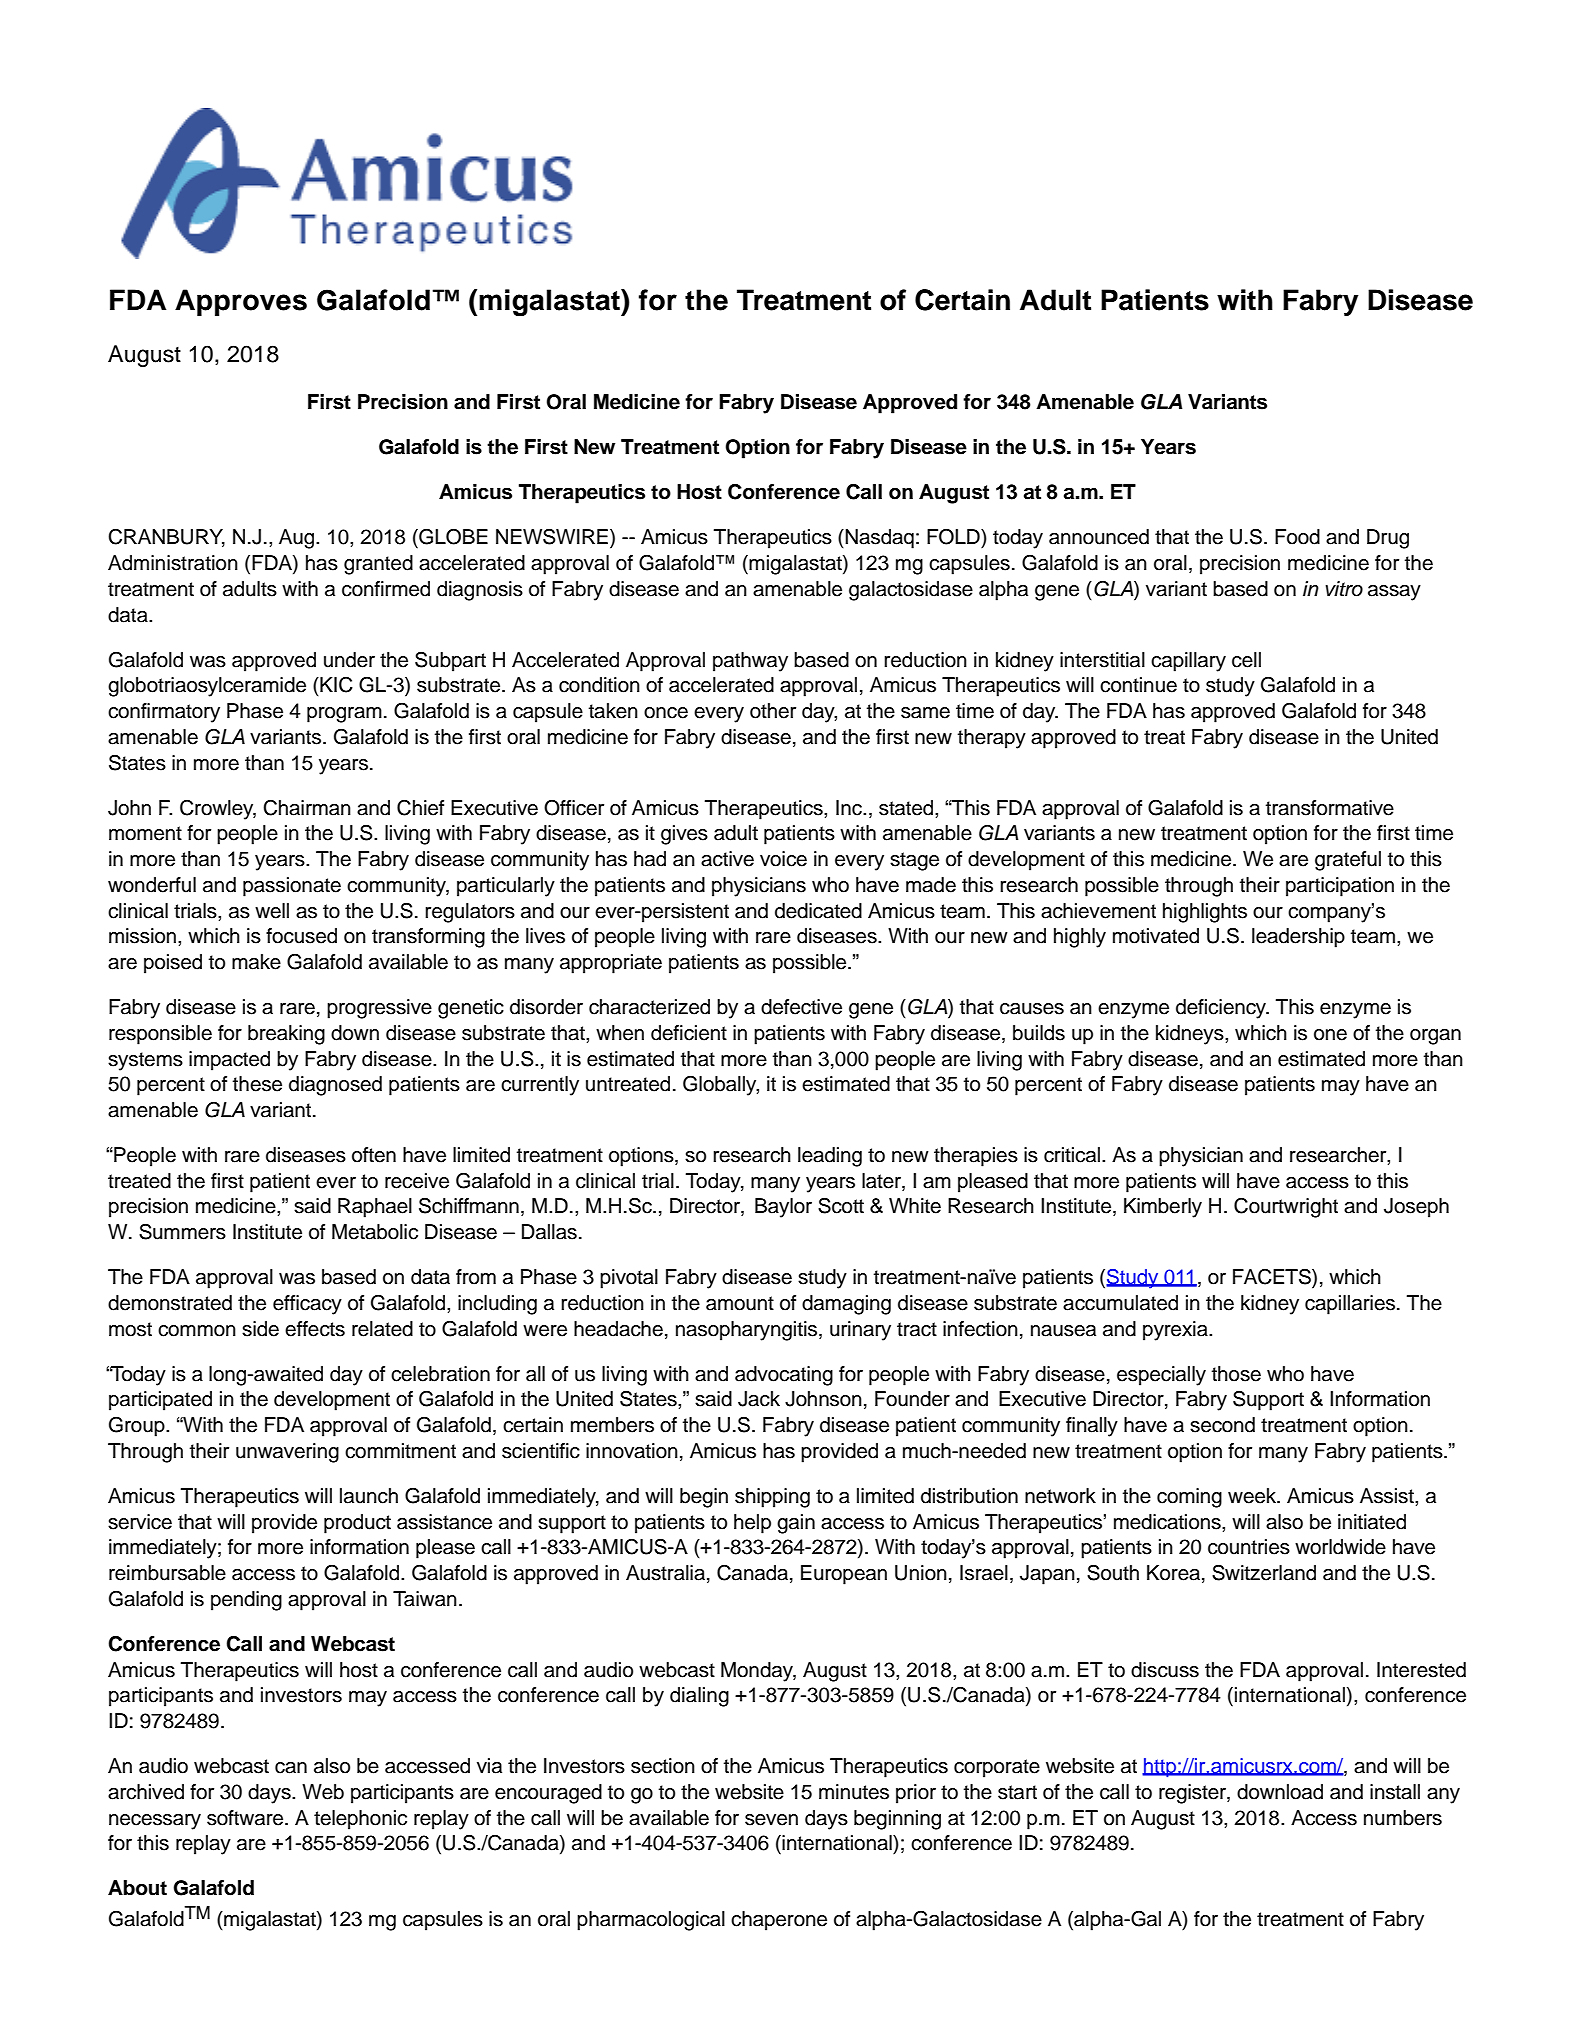  I want to click on Food, so click(1297, 537).
